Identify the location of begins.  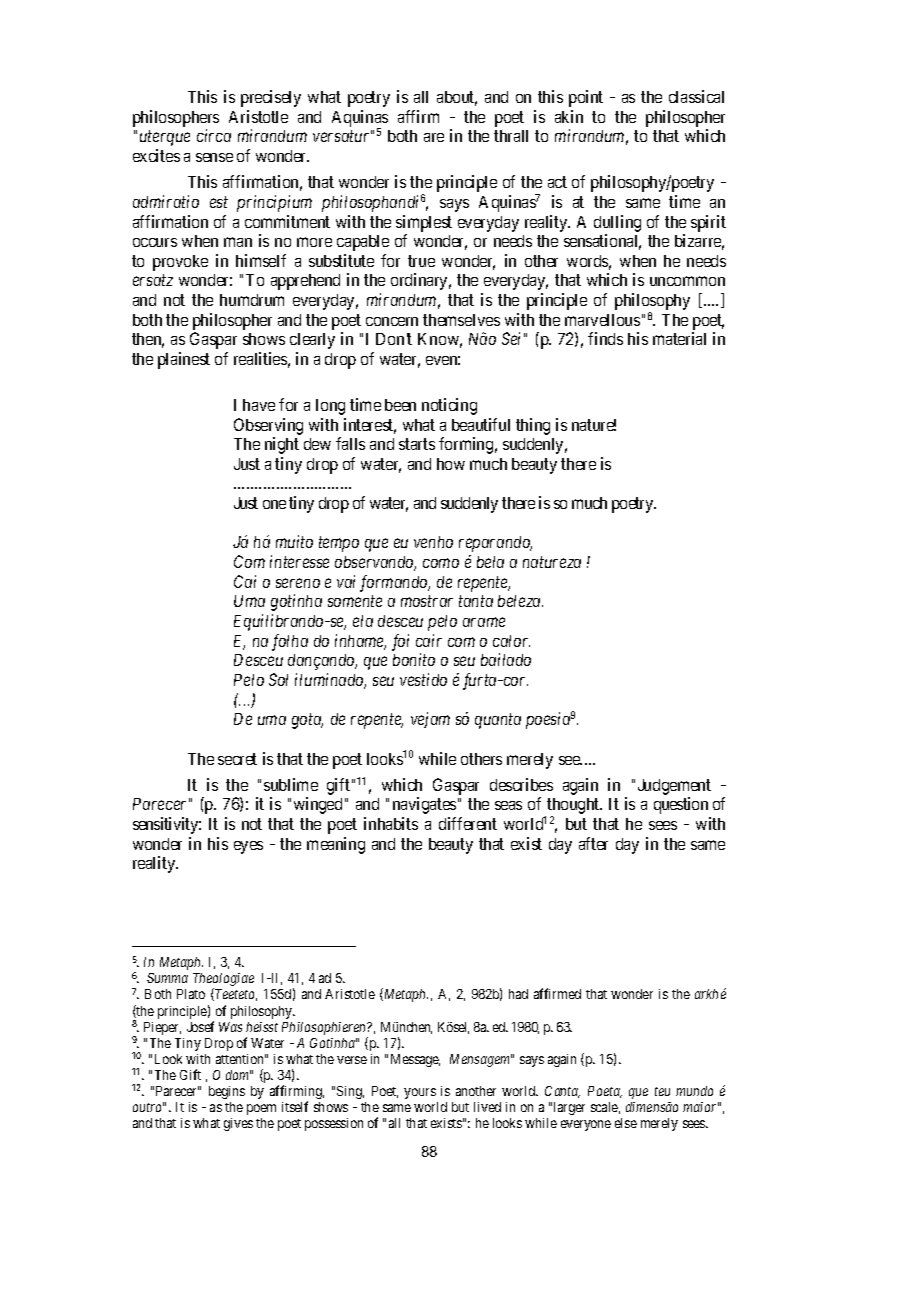
(227, 1092).
